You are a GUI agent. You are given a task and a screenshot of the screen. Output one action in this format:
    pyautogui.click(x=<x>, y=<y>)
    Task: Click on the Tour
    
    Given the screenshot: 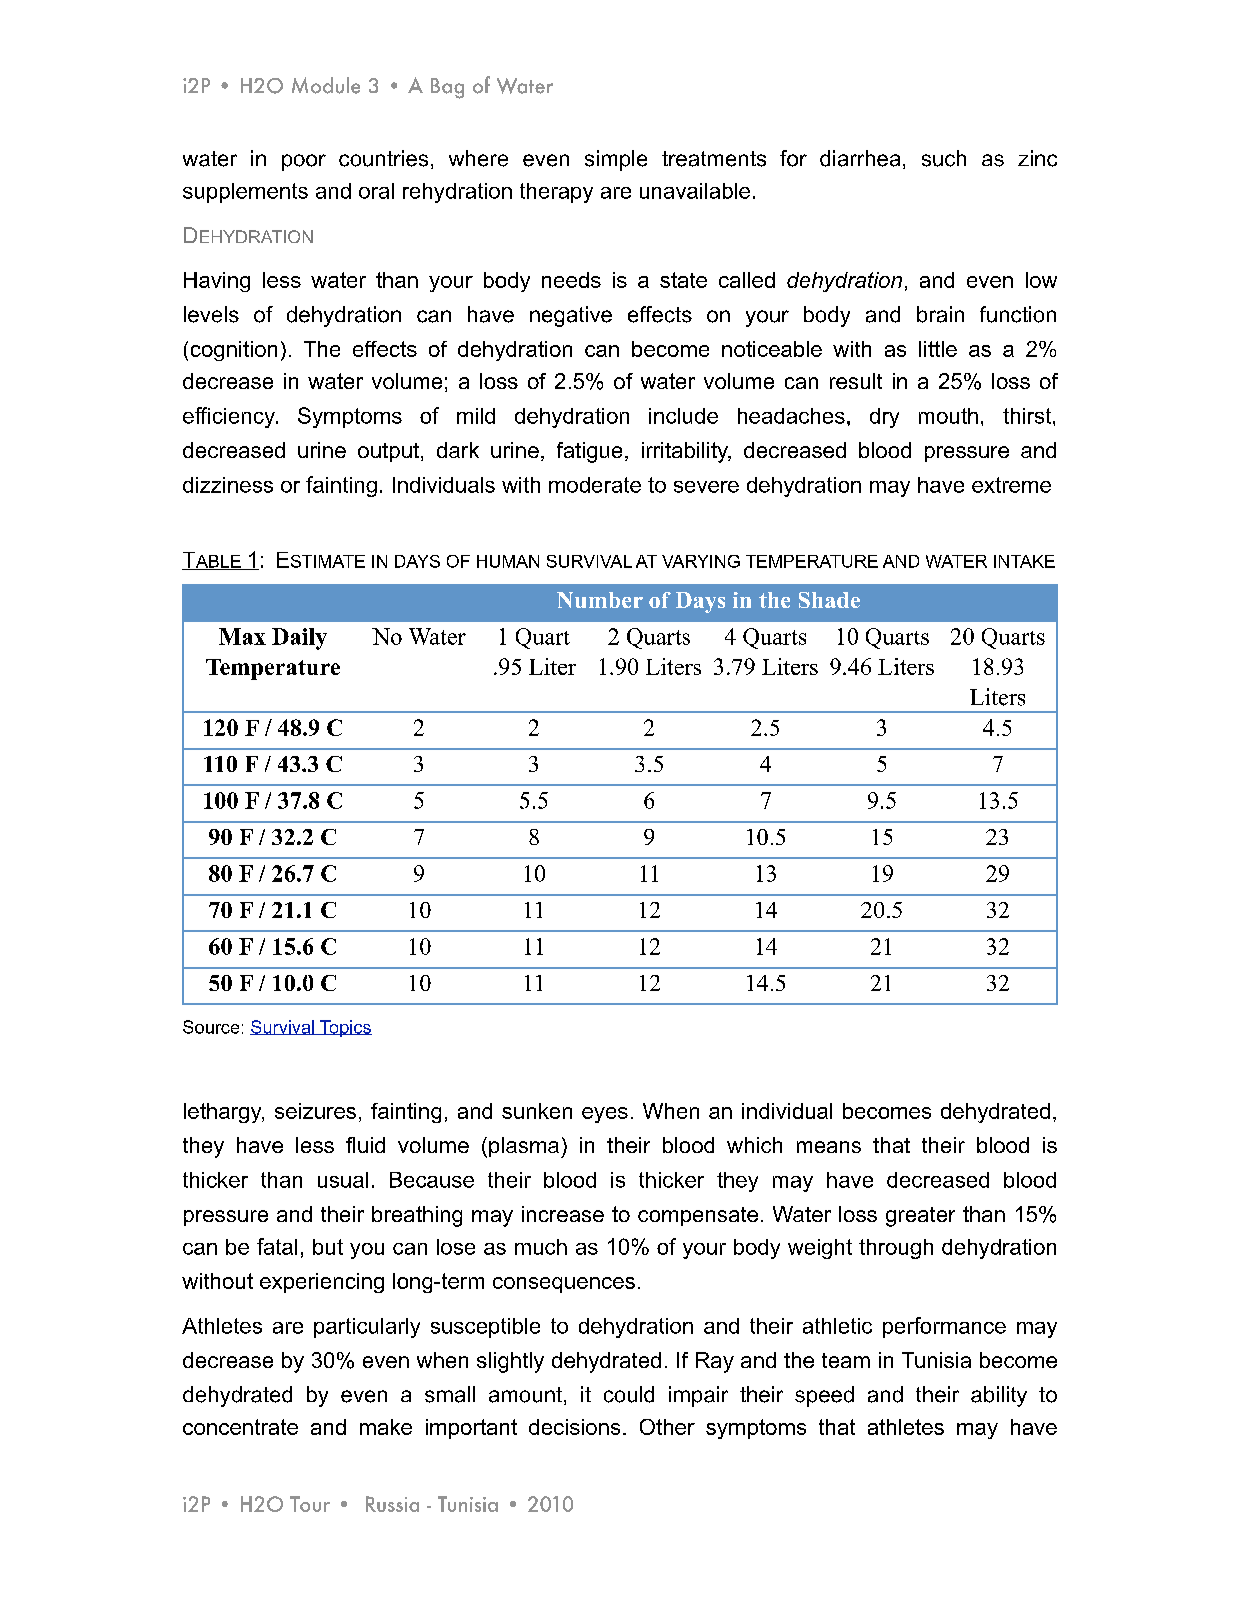 What is the action you would take?
    pyautogui.click(x=310, y=1504)
